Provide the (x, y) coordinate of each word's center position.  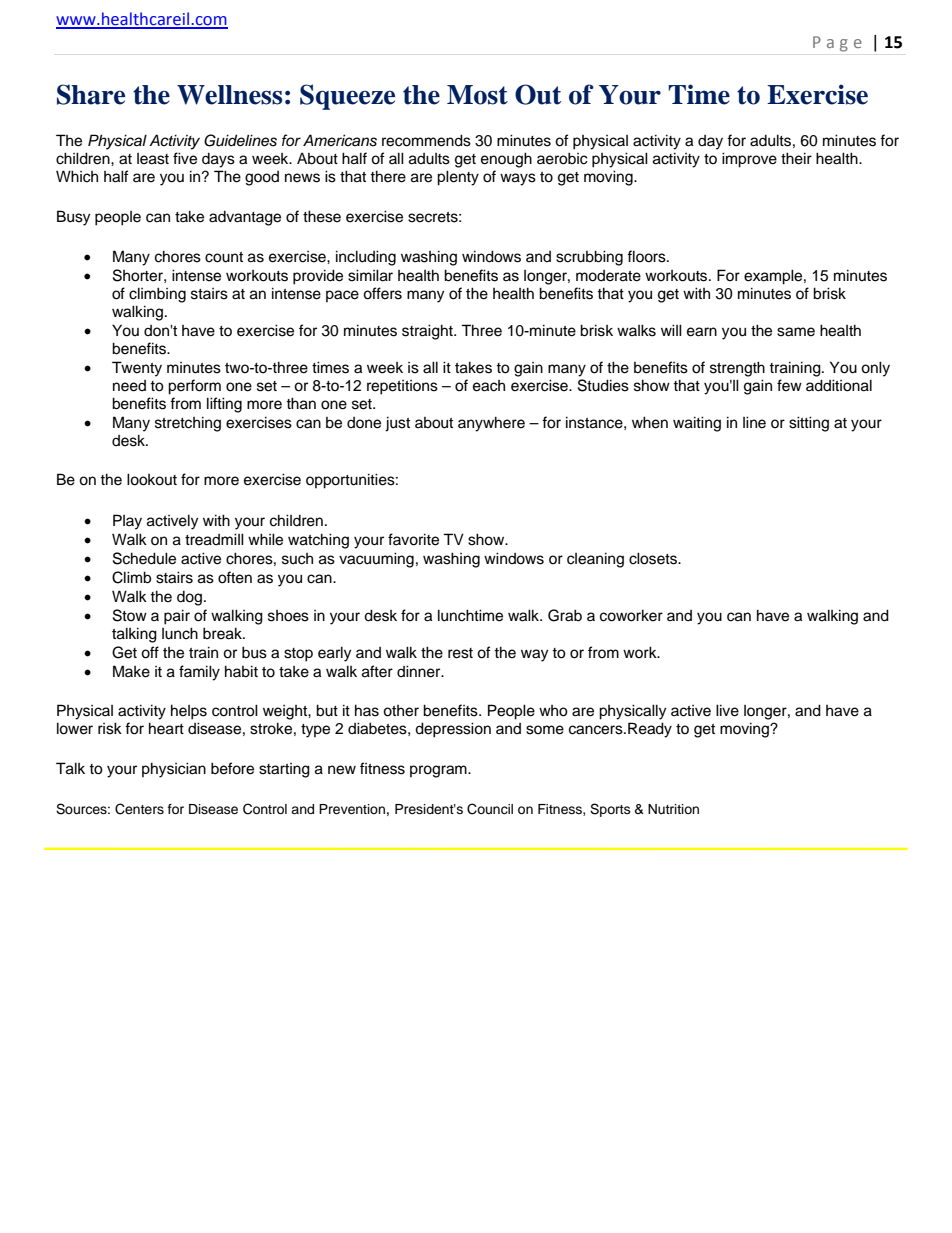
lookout (152, 479)
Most (477, 95)
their (796, 158)
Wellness (229, 95)
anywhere (491, 424)
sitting (809, 424)
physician (174, 770)
